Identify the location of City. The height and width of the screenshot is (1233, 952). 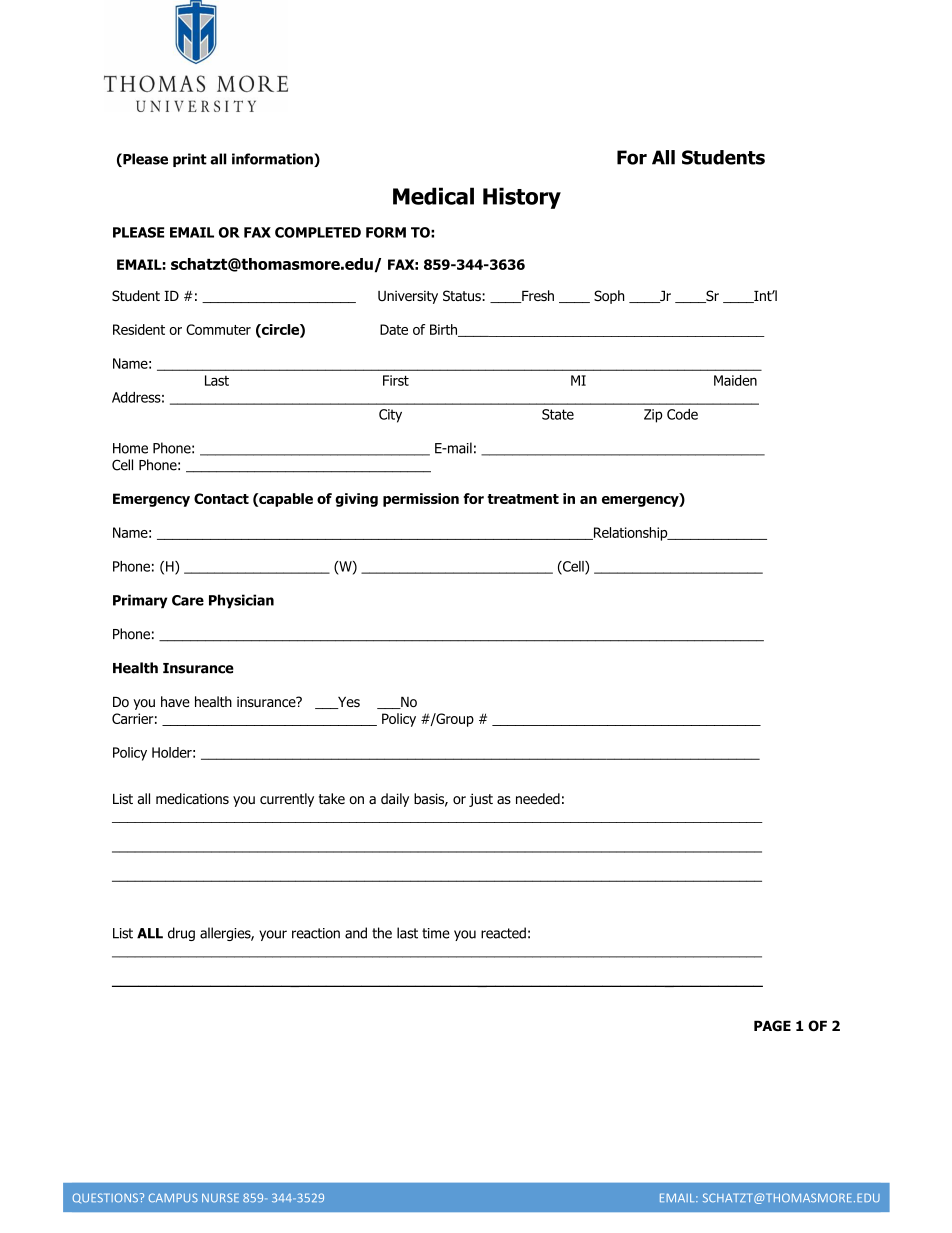
(390, 416).
